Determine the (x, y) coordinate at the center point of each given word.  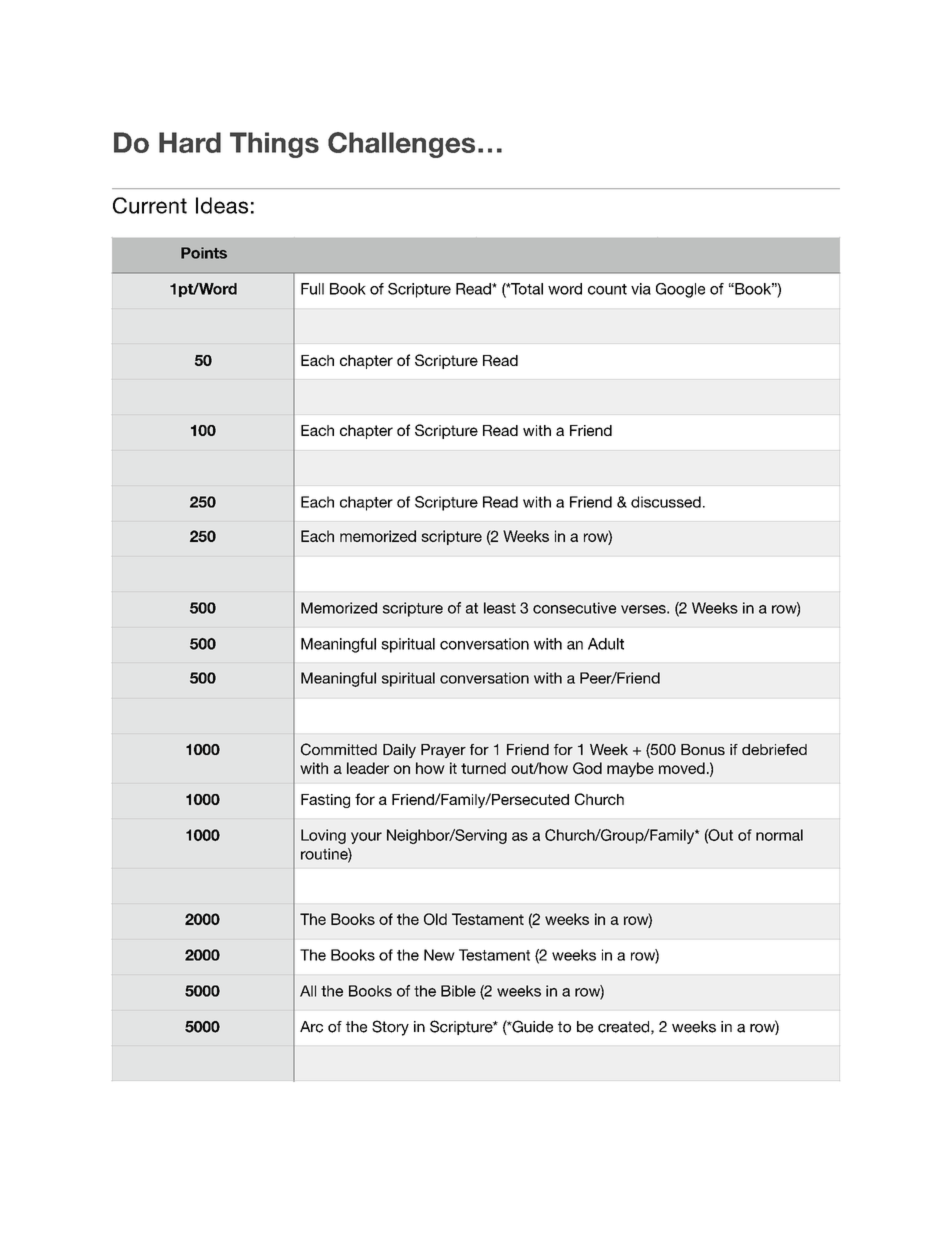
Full (312, 289)
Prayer (443, 751)
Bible (458, 991)
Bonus (703, 749)
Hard (190, 142)
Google (680, 290)
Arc (311, 1027)
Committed (339, 749)
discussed (666, 502)
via (641, 289)
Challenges (401, 145)
